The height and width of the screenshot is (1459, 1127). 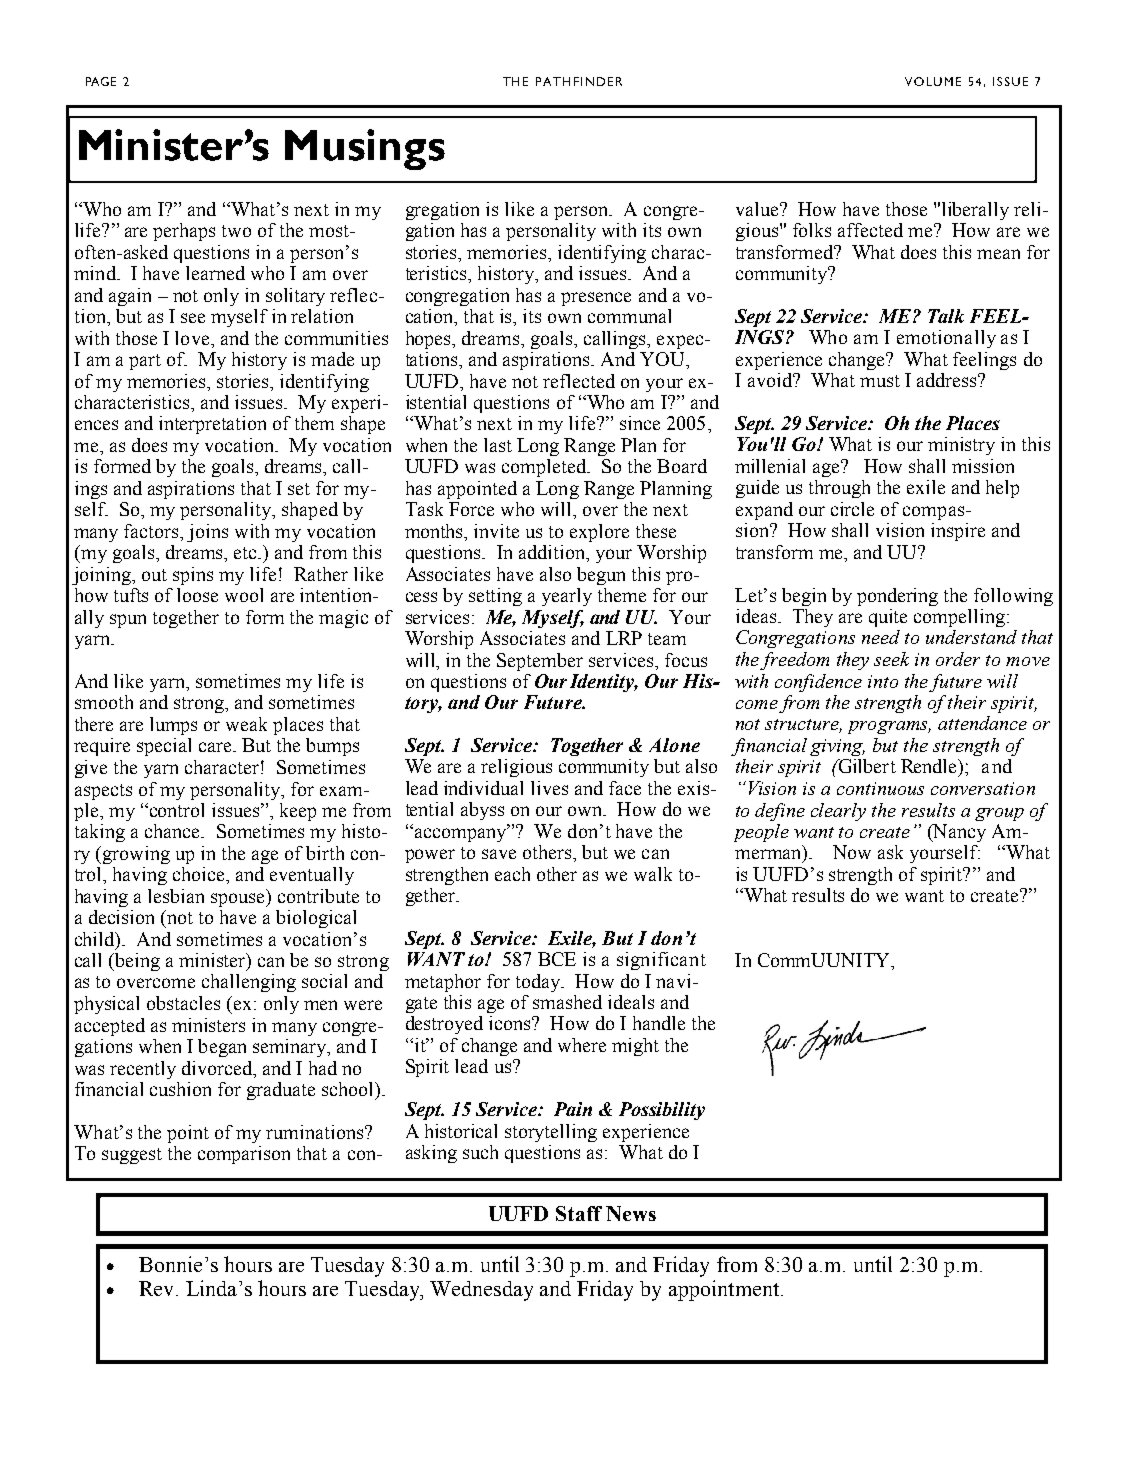 What do you see at coordinates (883, 681) in the screenshot?
I see `into` at bounding box center [883, 681].
